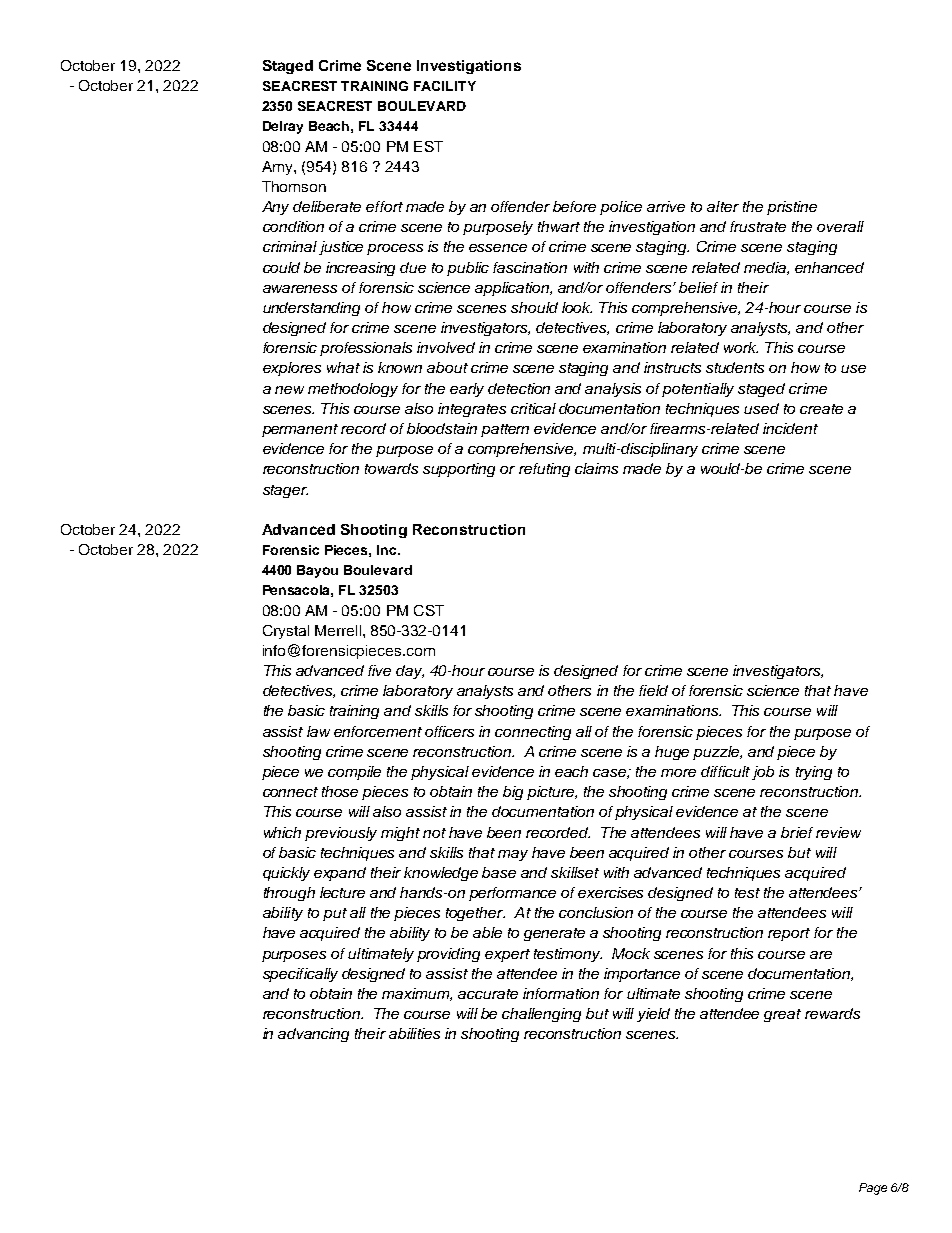  What do you see at coordinates (814, 773) in the page?
I see `trying` at bounding box center [814, 773].
